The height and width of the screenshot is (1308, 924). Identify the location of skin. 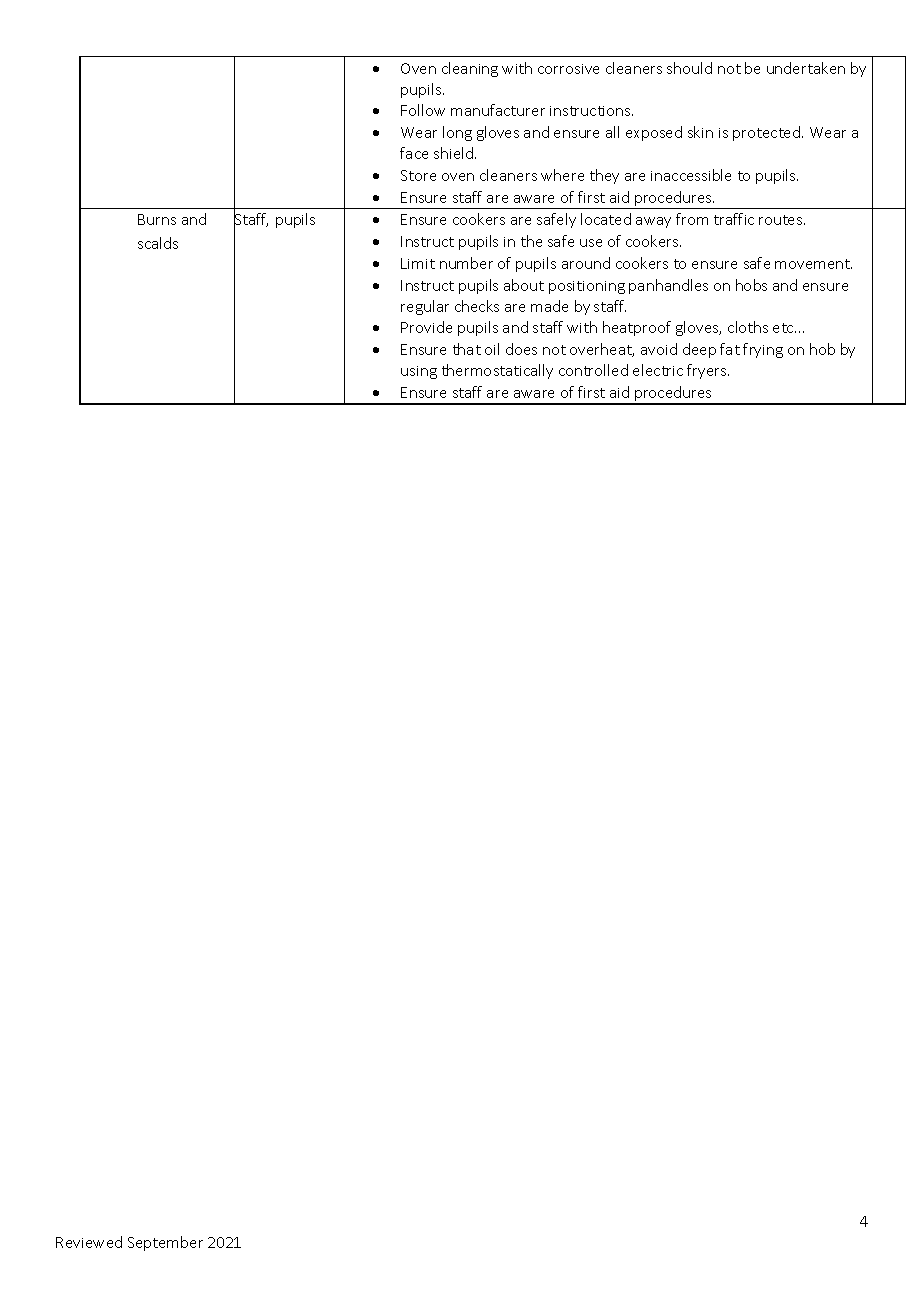
(700, 132).
